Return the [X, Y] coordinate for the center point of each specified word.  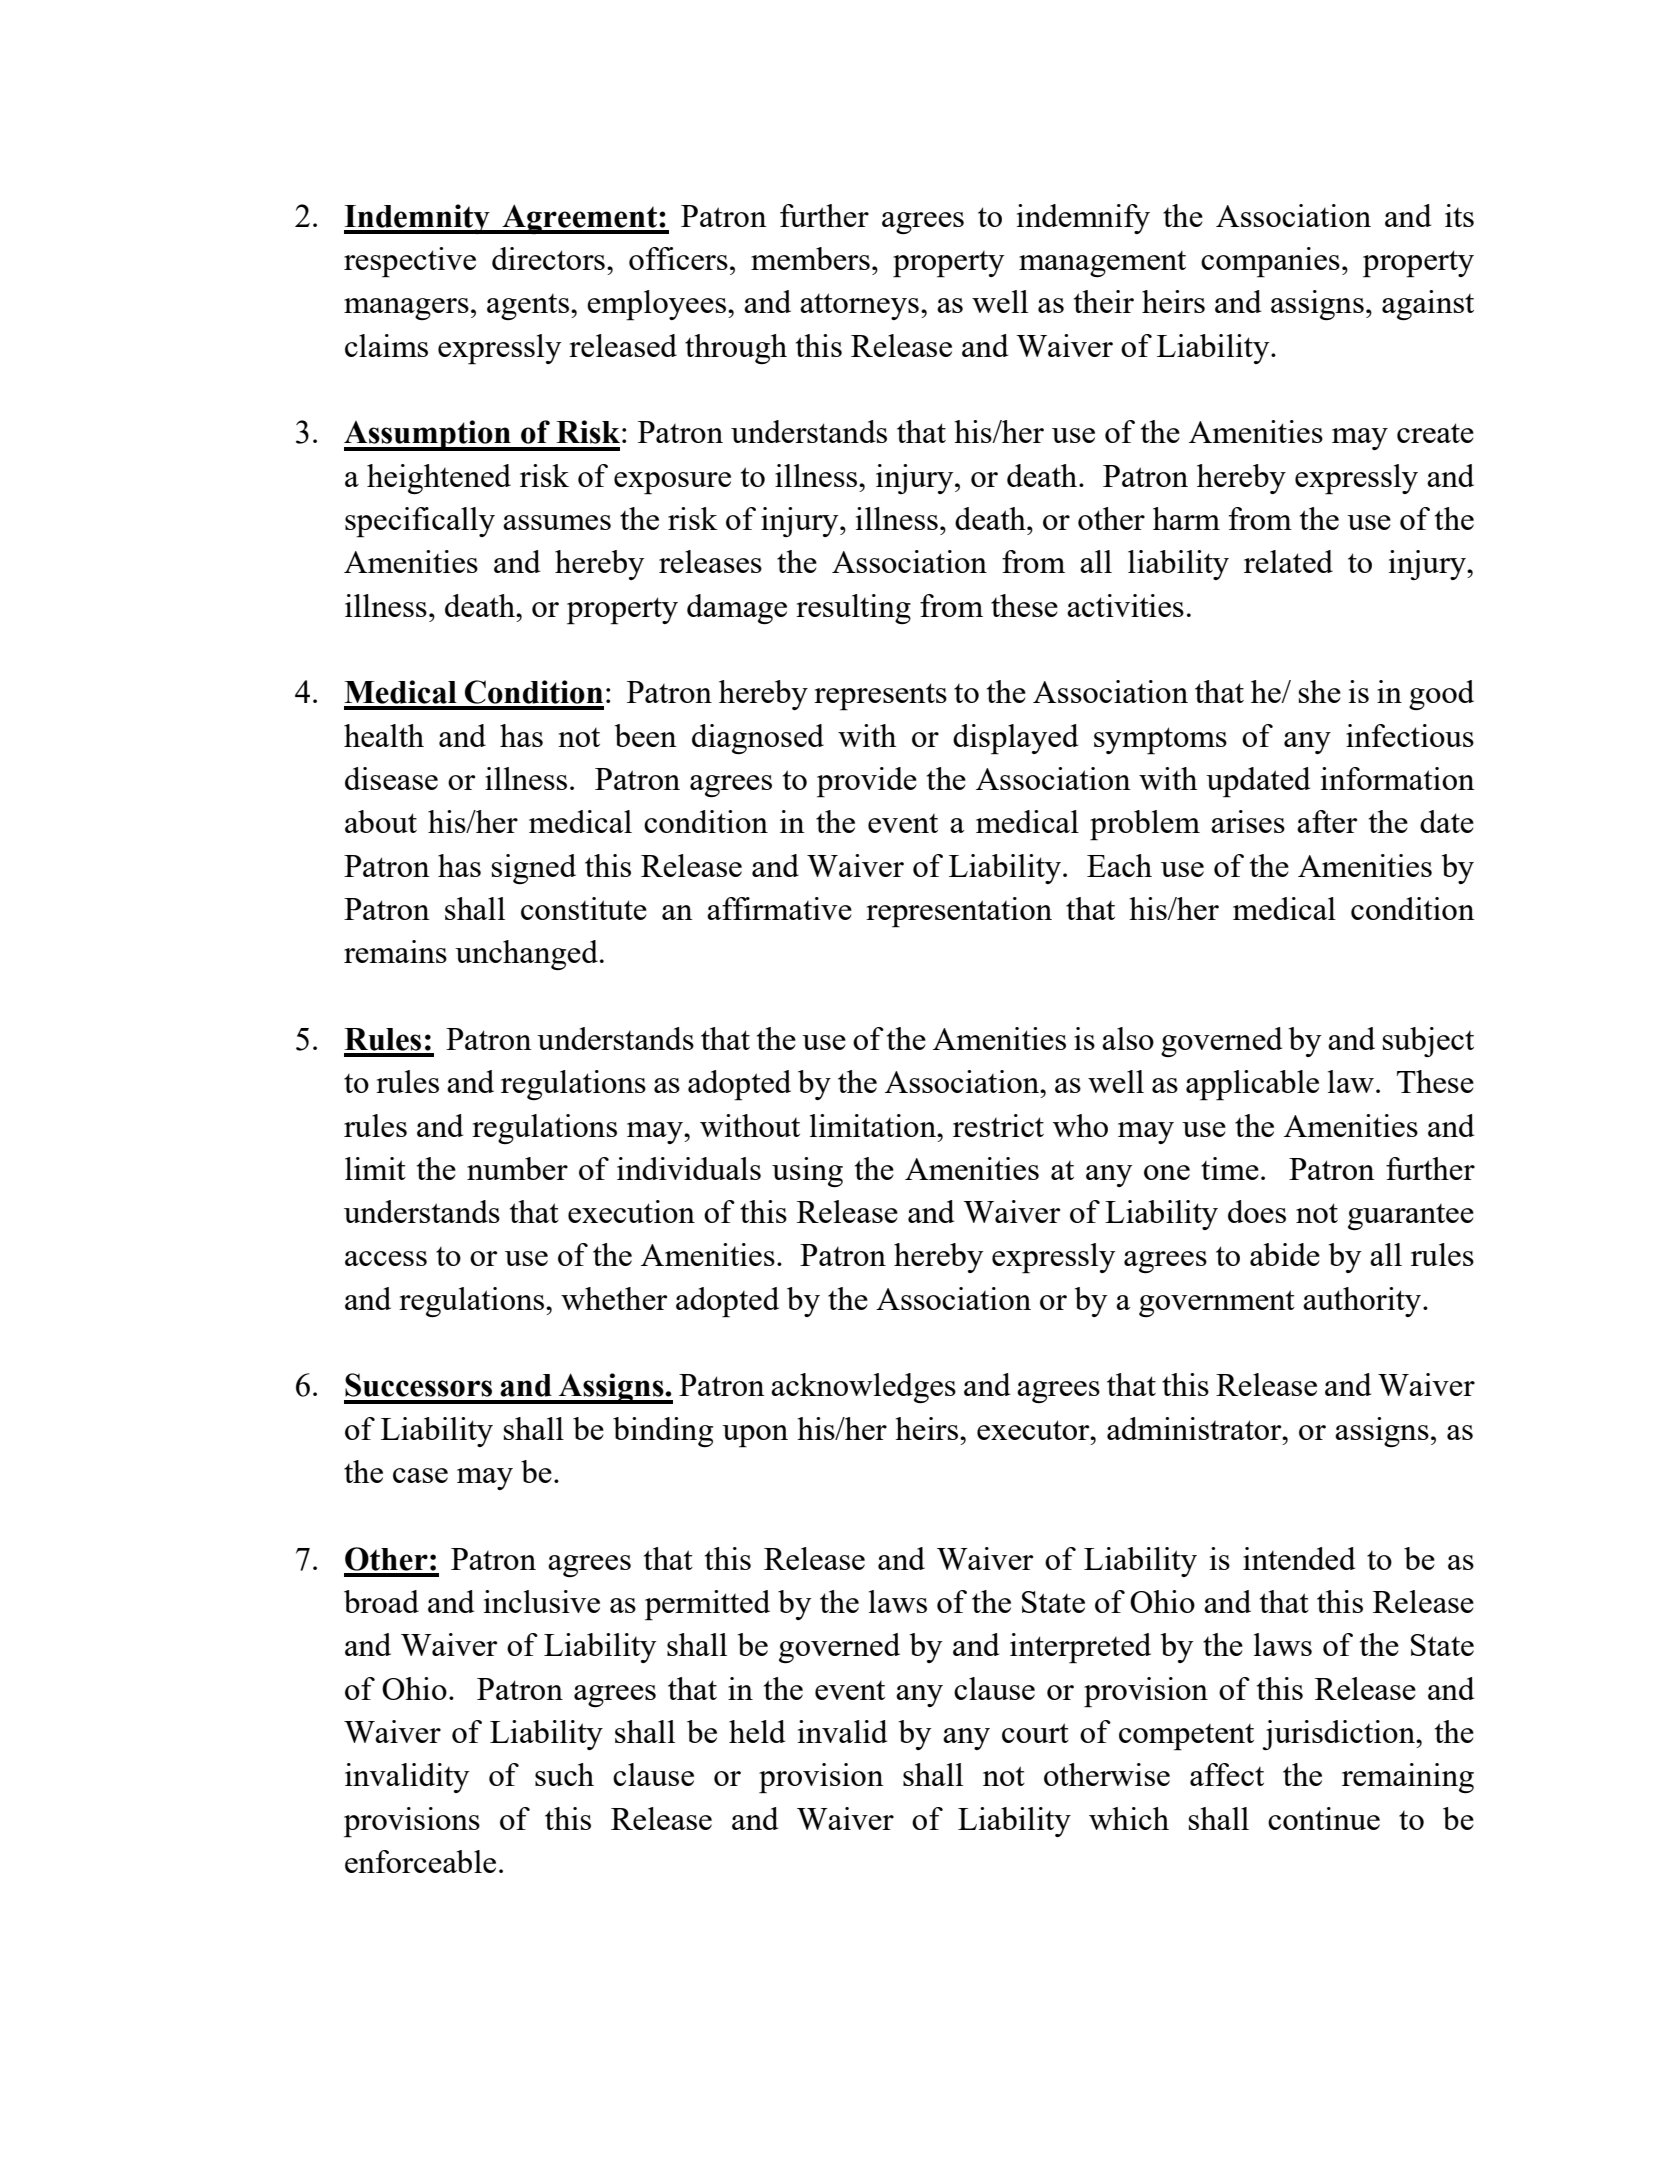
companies [1270, 262]
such [564, 1774]
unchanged [526, 955]
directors [548, 258]
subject [1428, 1042]
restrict [998, 1125]
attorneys [859, 306]
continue [1324, 1818]
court [1035, 1733]
